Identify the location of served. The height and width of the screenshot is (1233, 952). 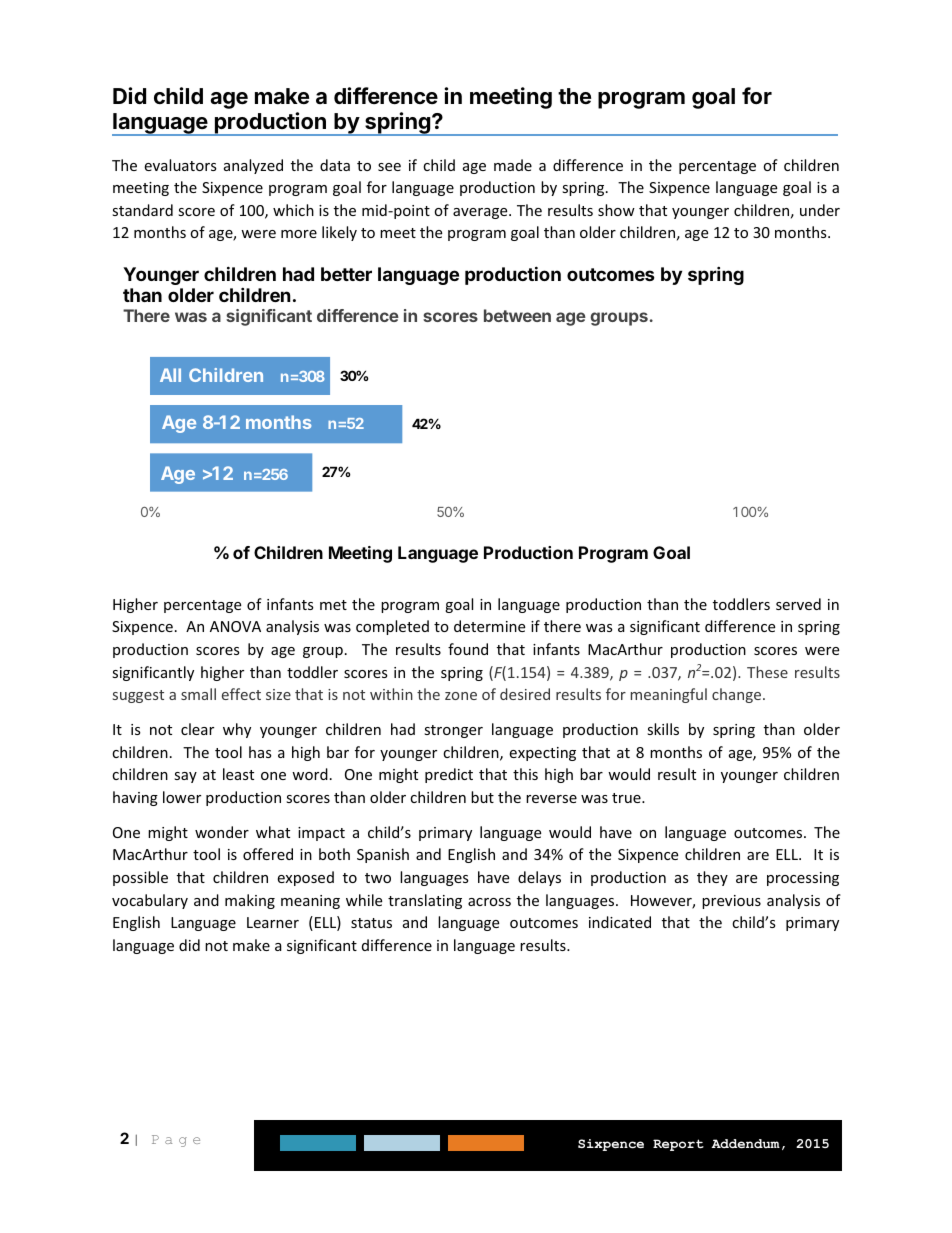
(798, 604).
